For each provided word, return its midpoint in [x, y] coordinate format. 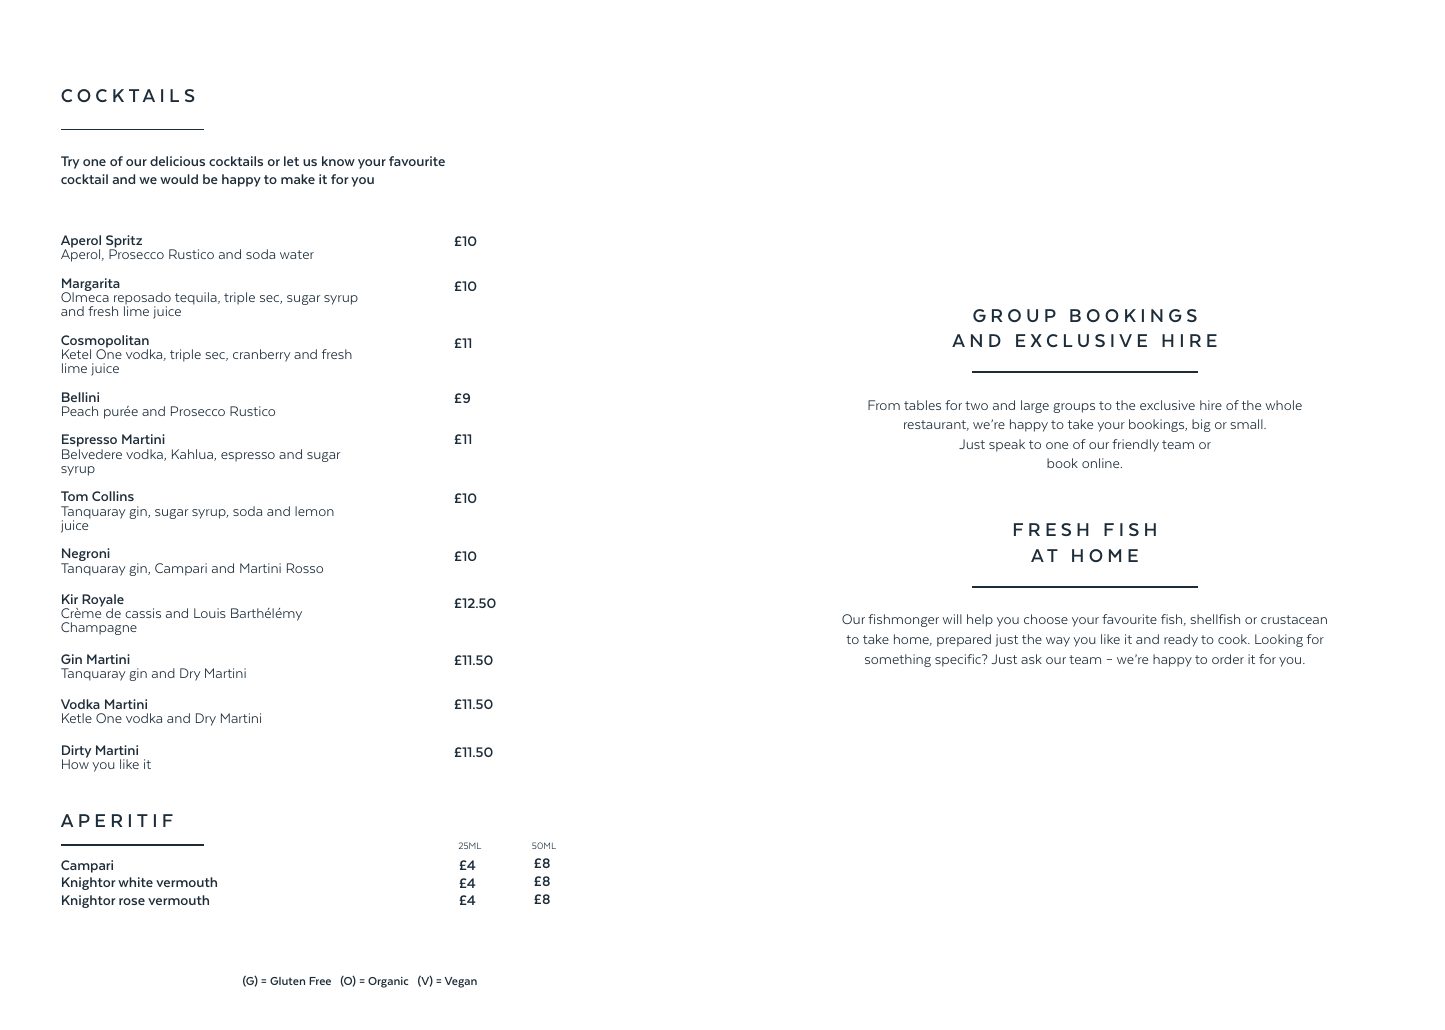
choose [1046, 619]
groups [1074, 408]
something [898, 660]
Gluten [287, 981]
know [338, 161]
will [952, 619]
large [1035, 406]
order [1228, 659]
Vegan [460, 982]
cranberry [261, 355]
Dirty [76, 752]
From [884, 405]
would [179, 179]
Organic [388, 982]
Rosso [305, 568]
